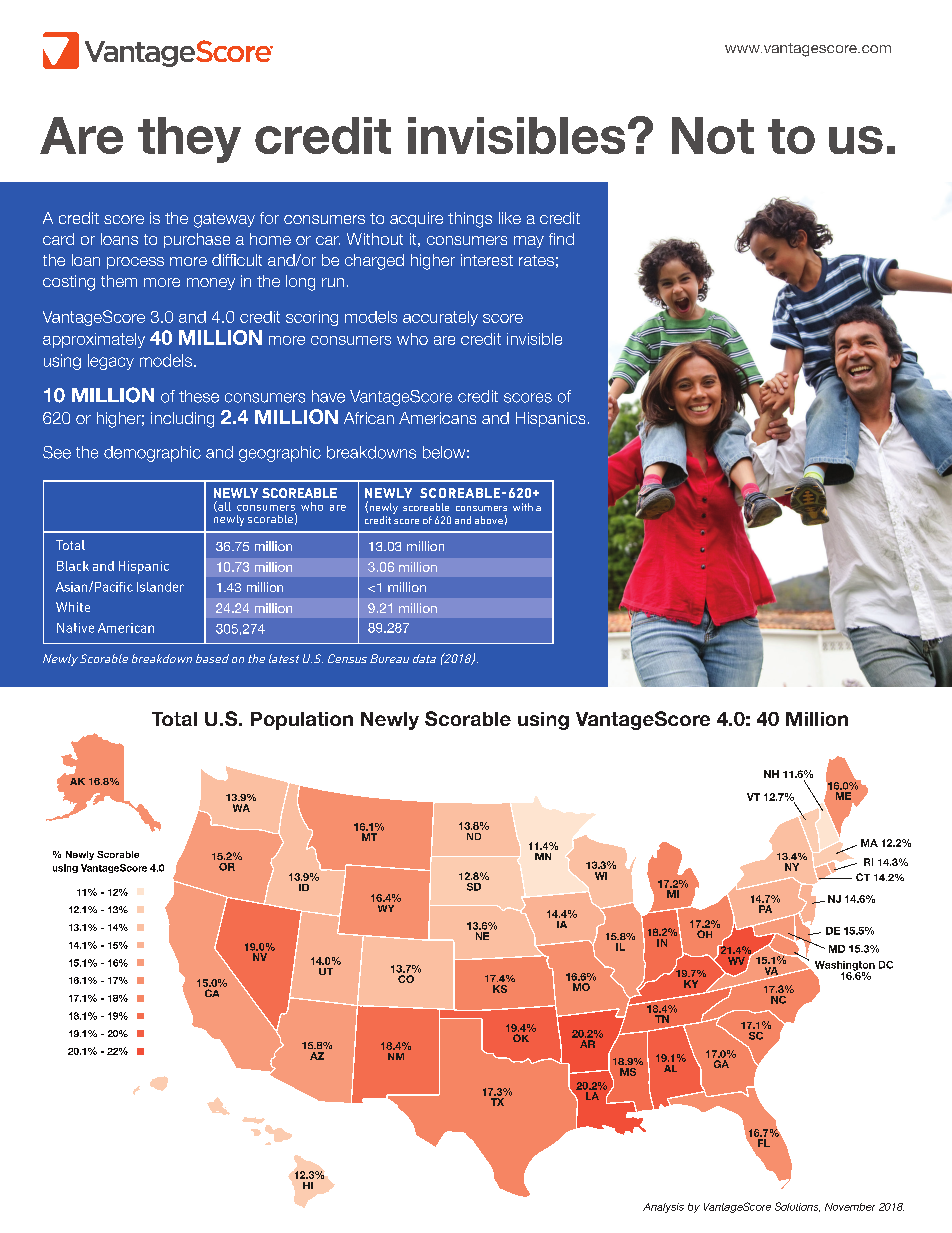 The image size is (952, 1233). What do you see at coordinates (797, 1207) in the screenshot?
I see `Solutions` at bounding box center [797, 1207].
